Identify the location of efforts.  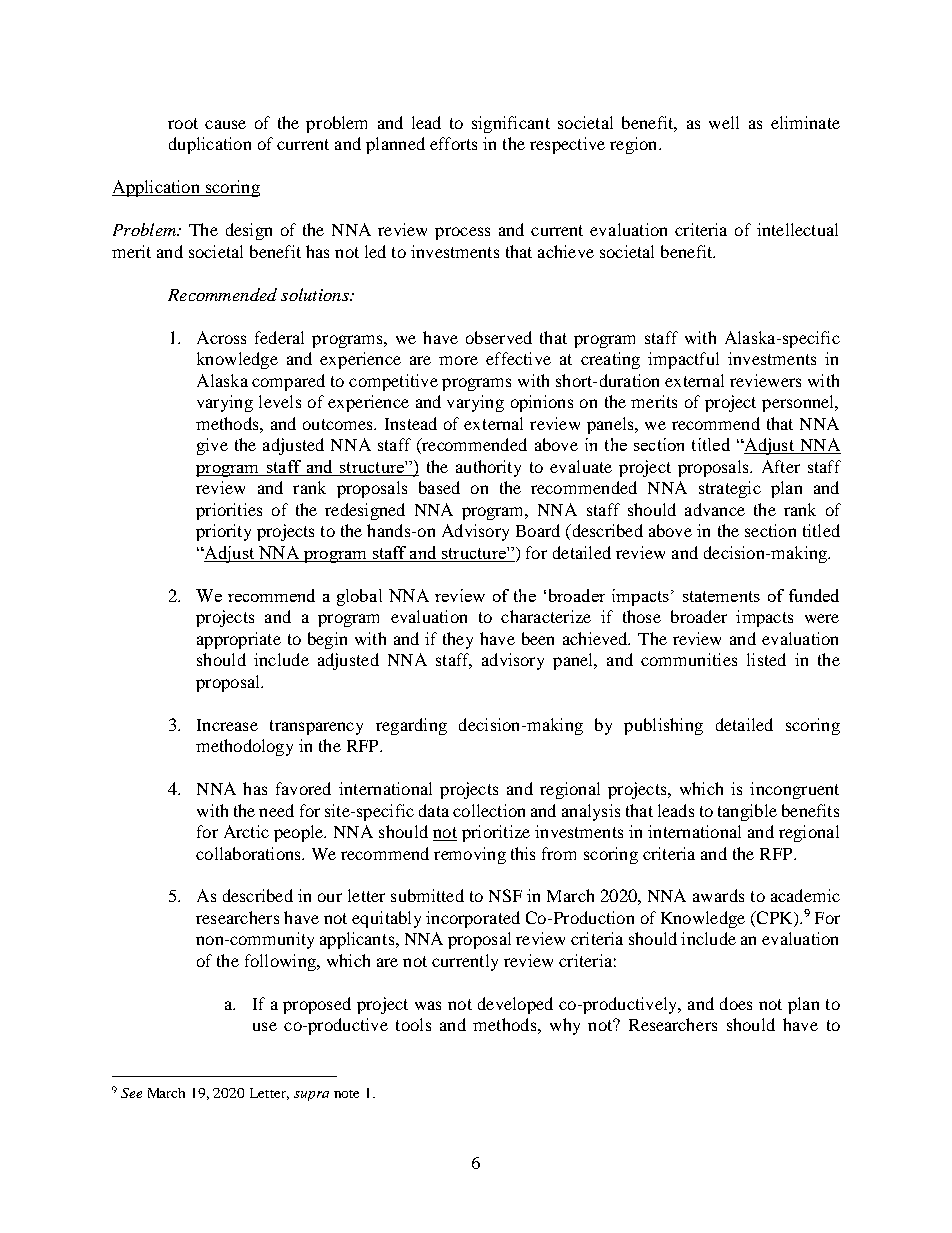
(453, 143).
